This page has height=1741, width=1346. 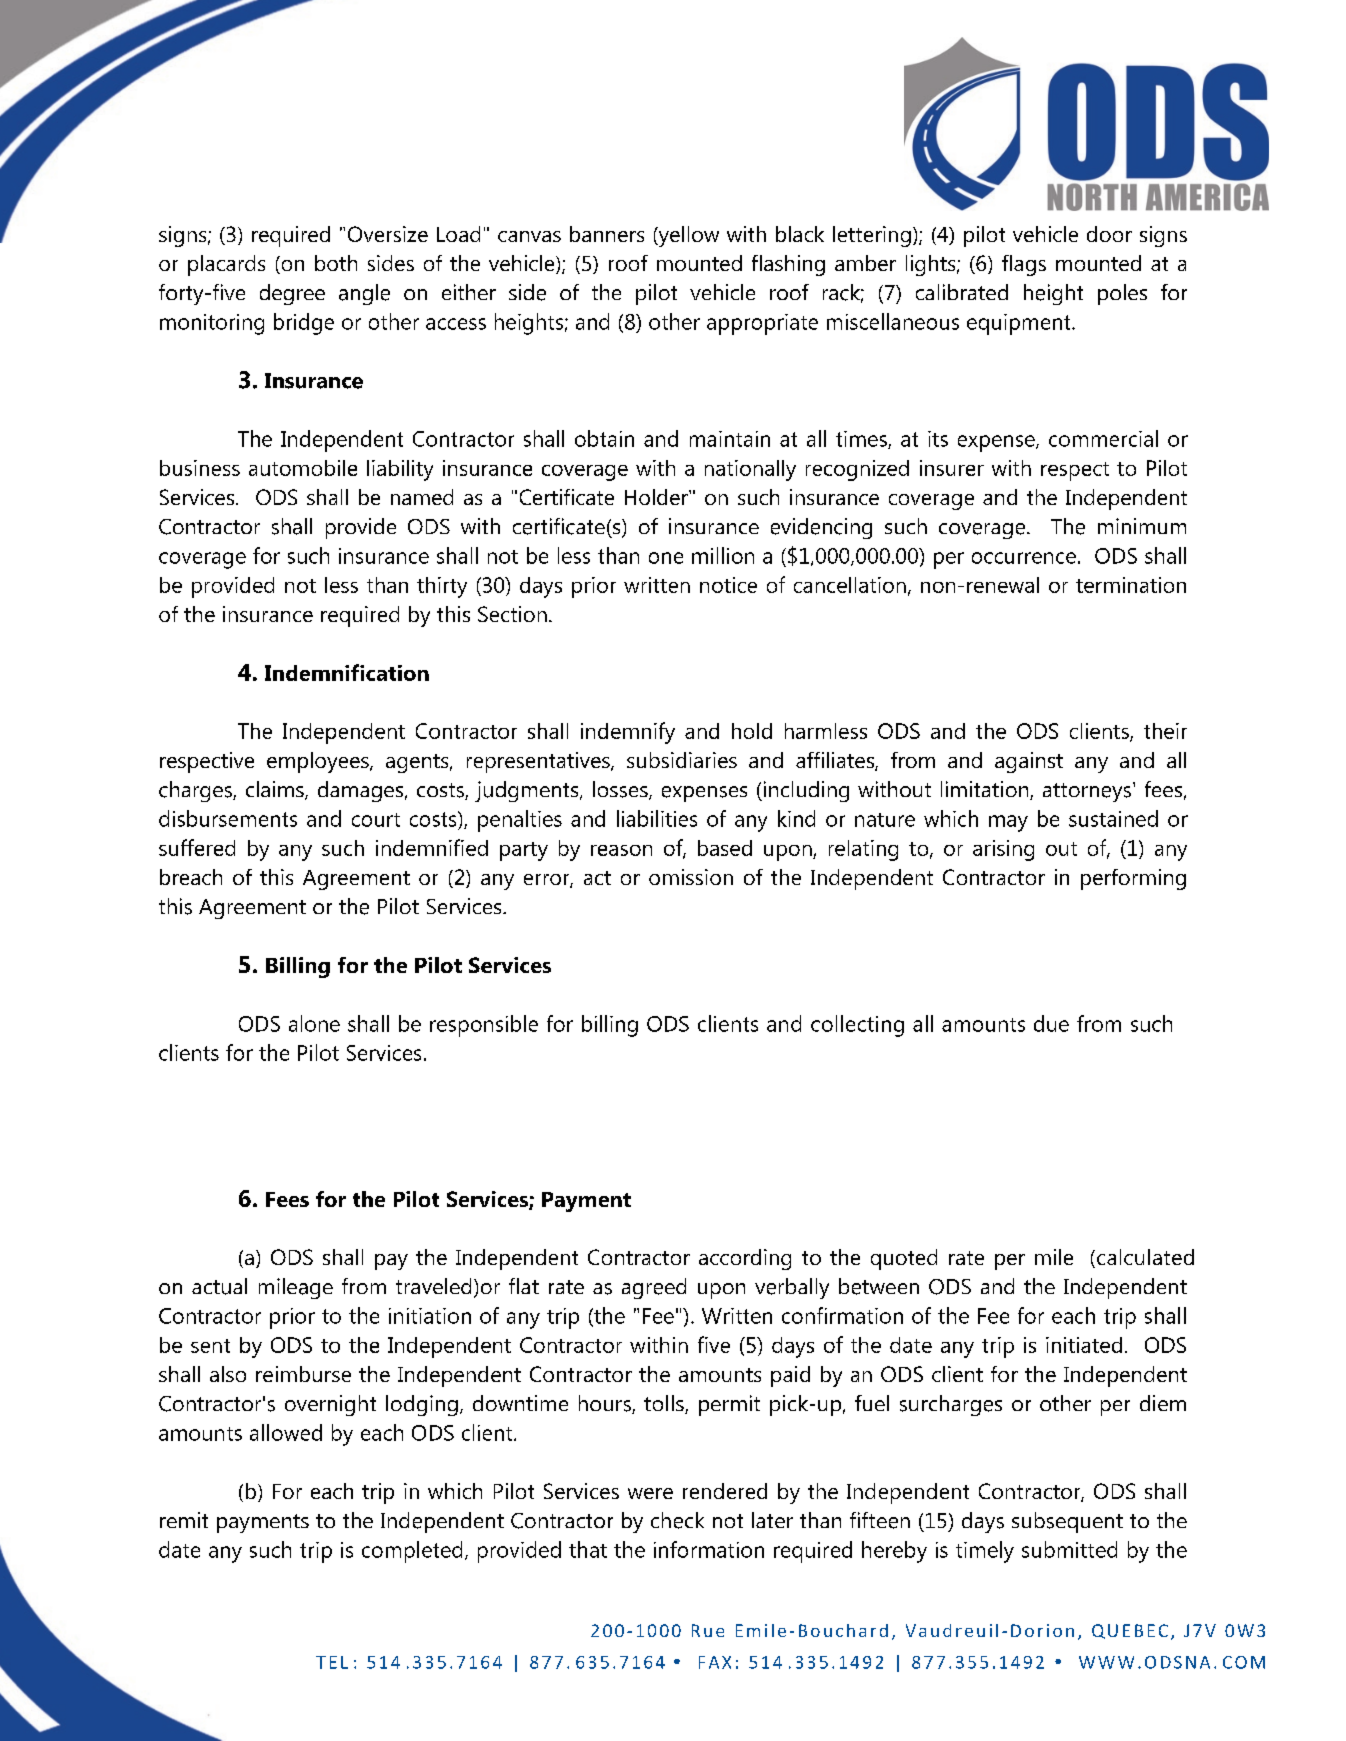 What do you see at coordinates (691, 877) in the page?
I see `omission` at bounding box center [691, 877].
